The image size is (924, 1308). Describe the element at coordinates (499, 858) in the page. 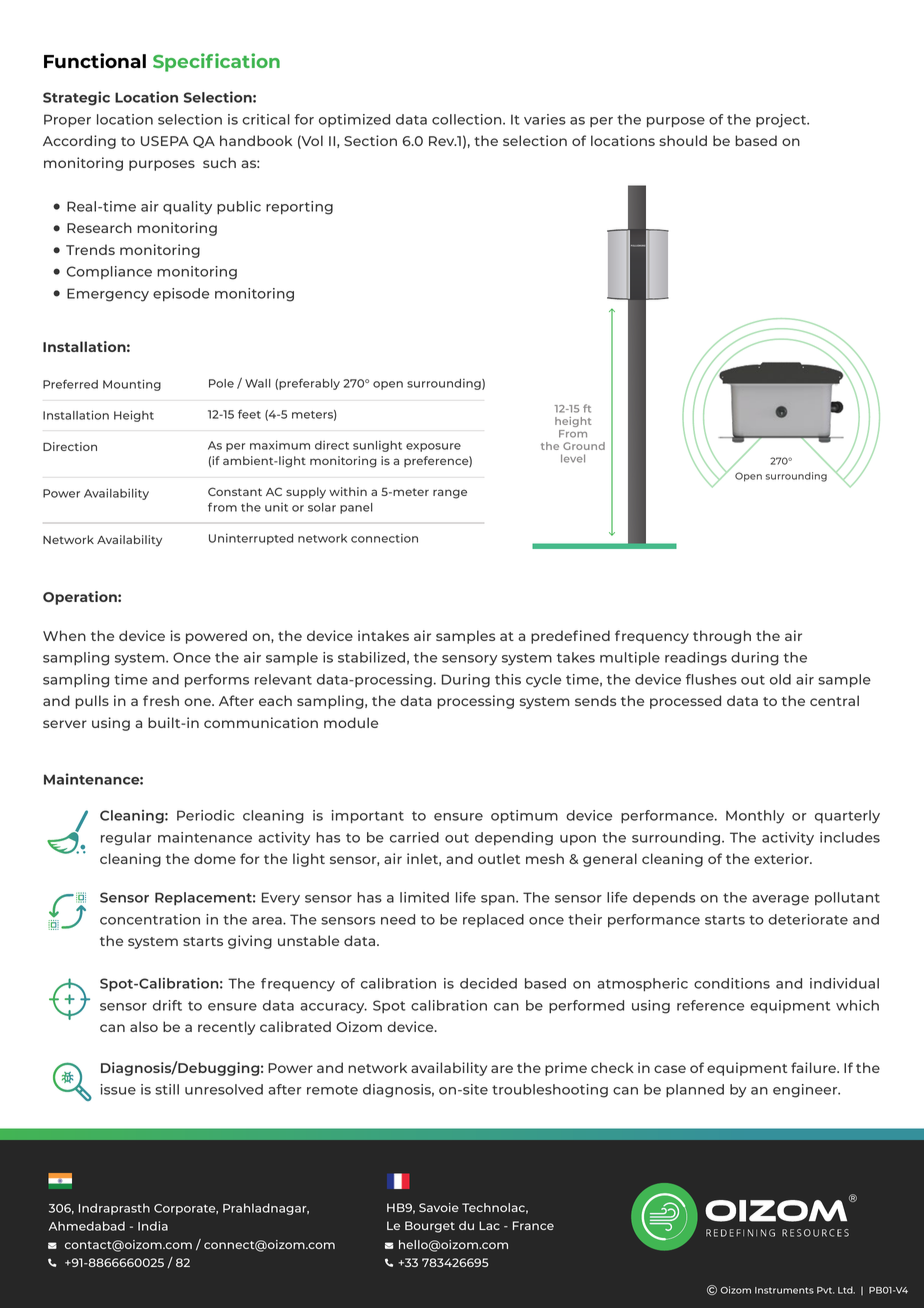

I see `outlet` at that location.
